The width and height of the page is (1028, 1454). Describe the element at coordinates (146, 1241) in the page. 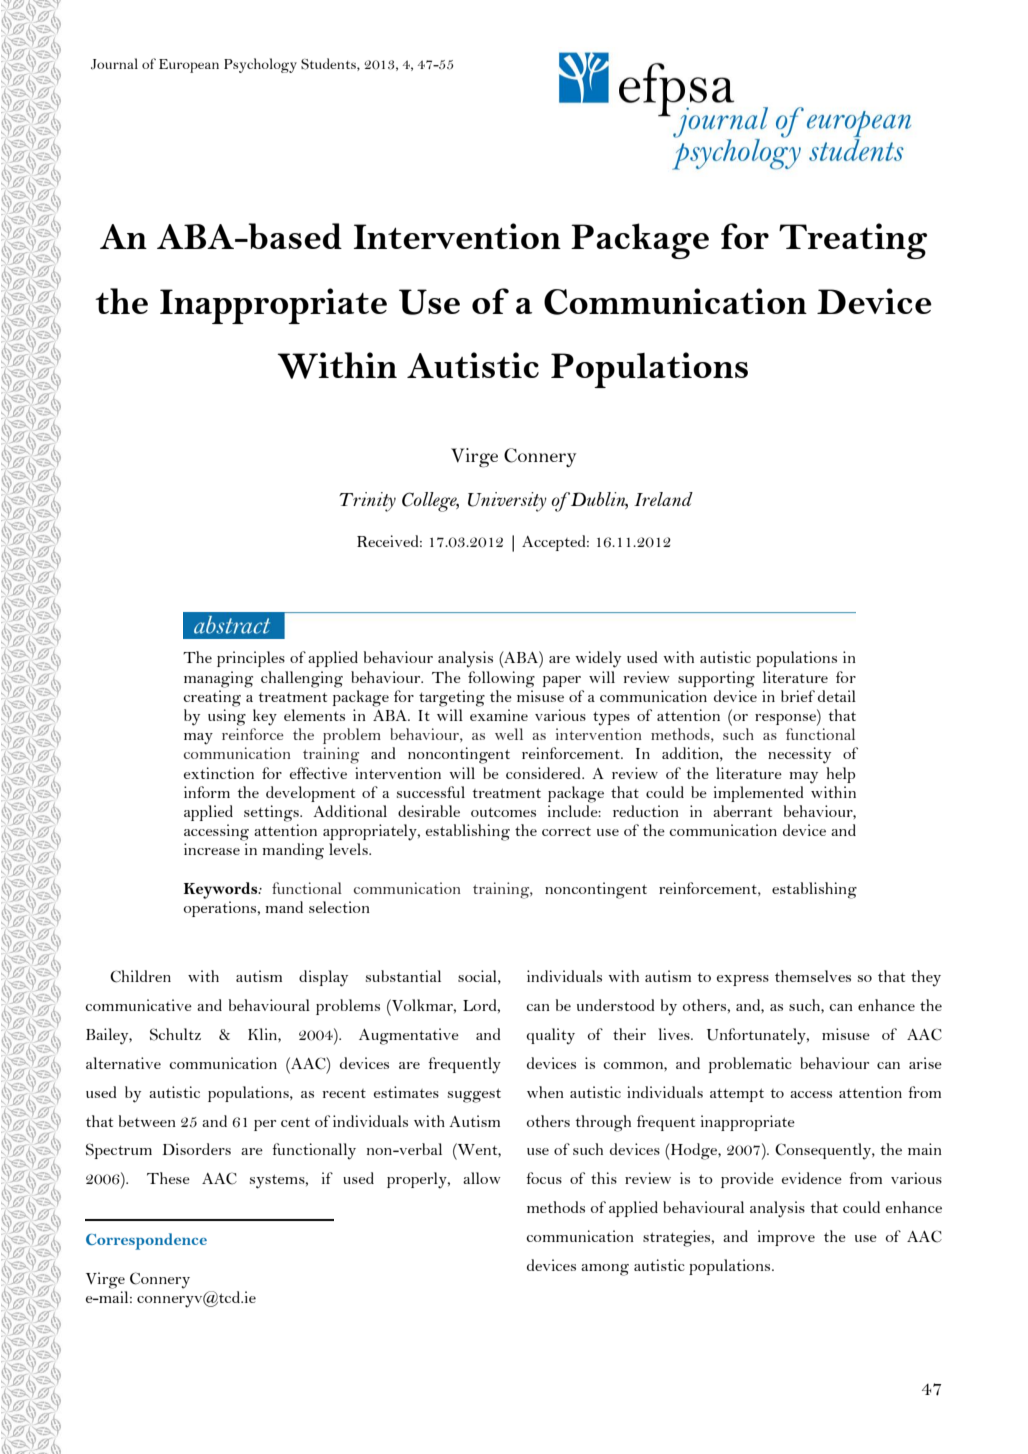

I see `Correspondence` at that location.
